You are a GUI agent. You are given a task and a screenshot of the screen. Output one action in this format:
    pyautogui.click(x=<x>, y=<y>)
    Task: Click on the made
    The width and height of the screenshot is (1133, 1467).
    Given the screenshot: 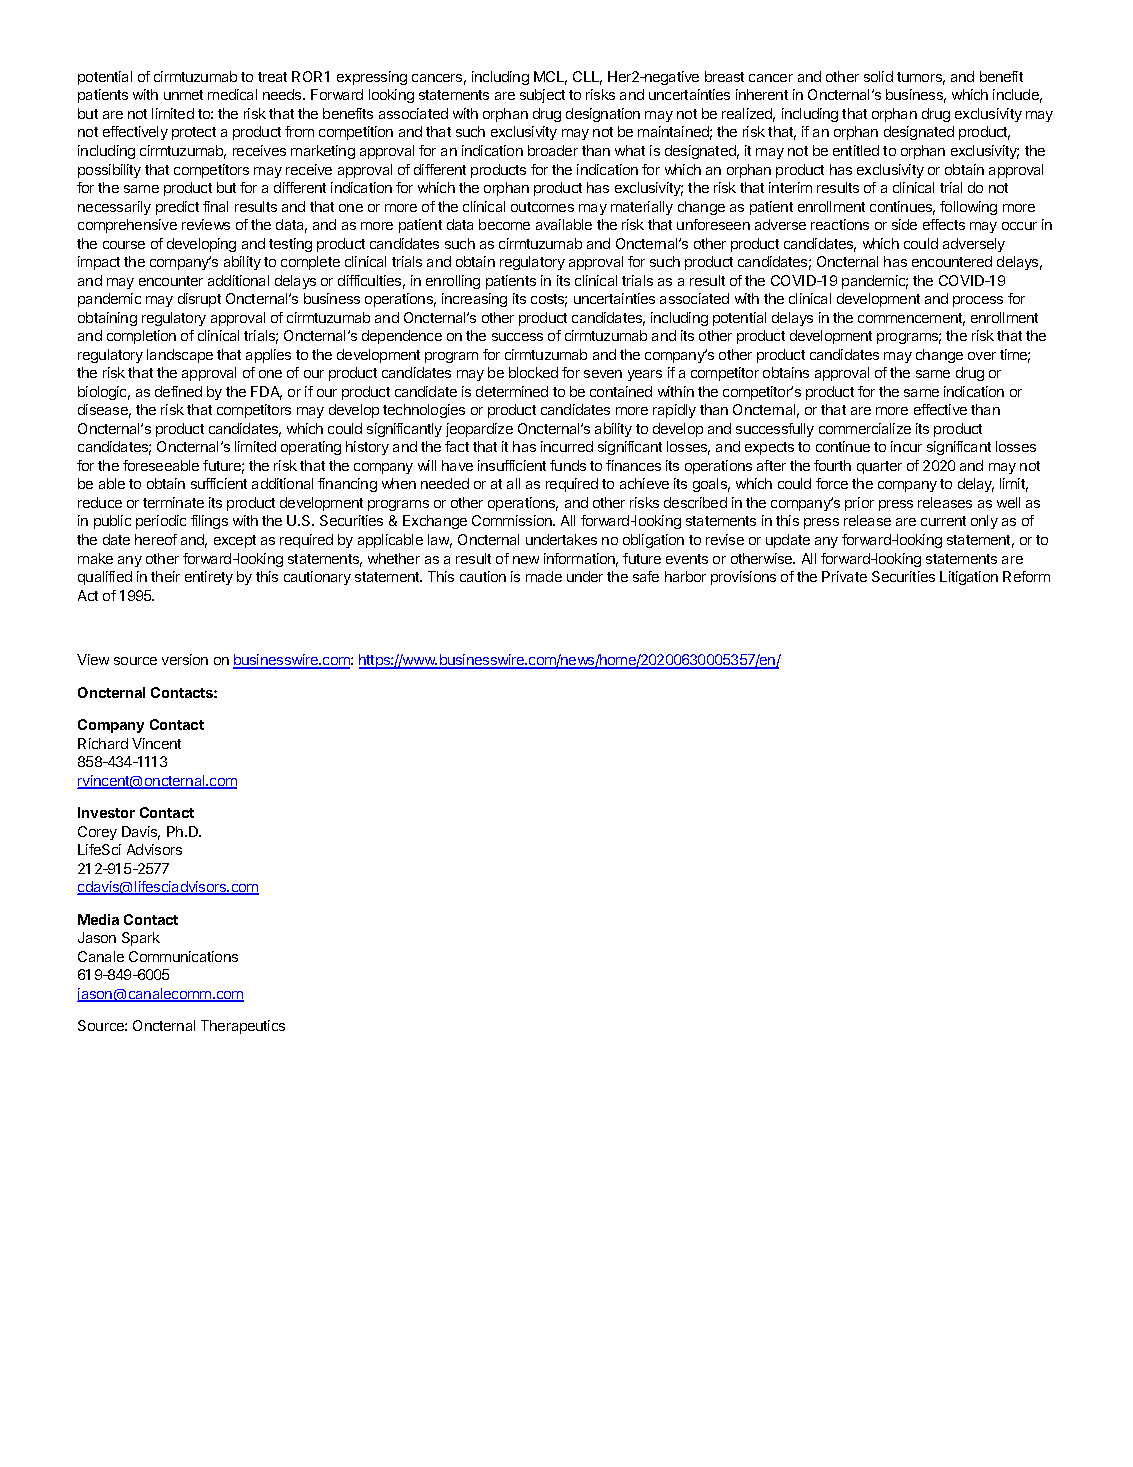 What is the action you would take?
    pyautogui.click(x=544, y=576)
